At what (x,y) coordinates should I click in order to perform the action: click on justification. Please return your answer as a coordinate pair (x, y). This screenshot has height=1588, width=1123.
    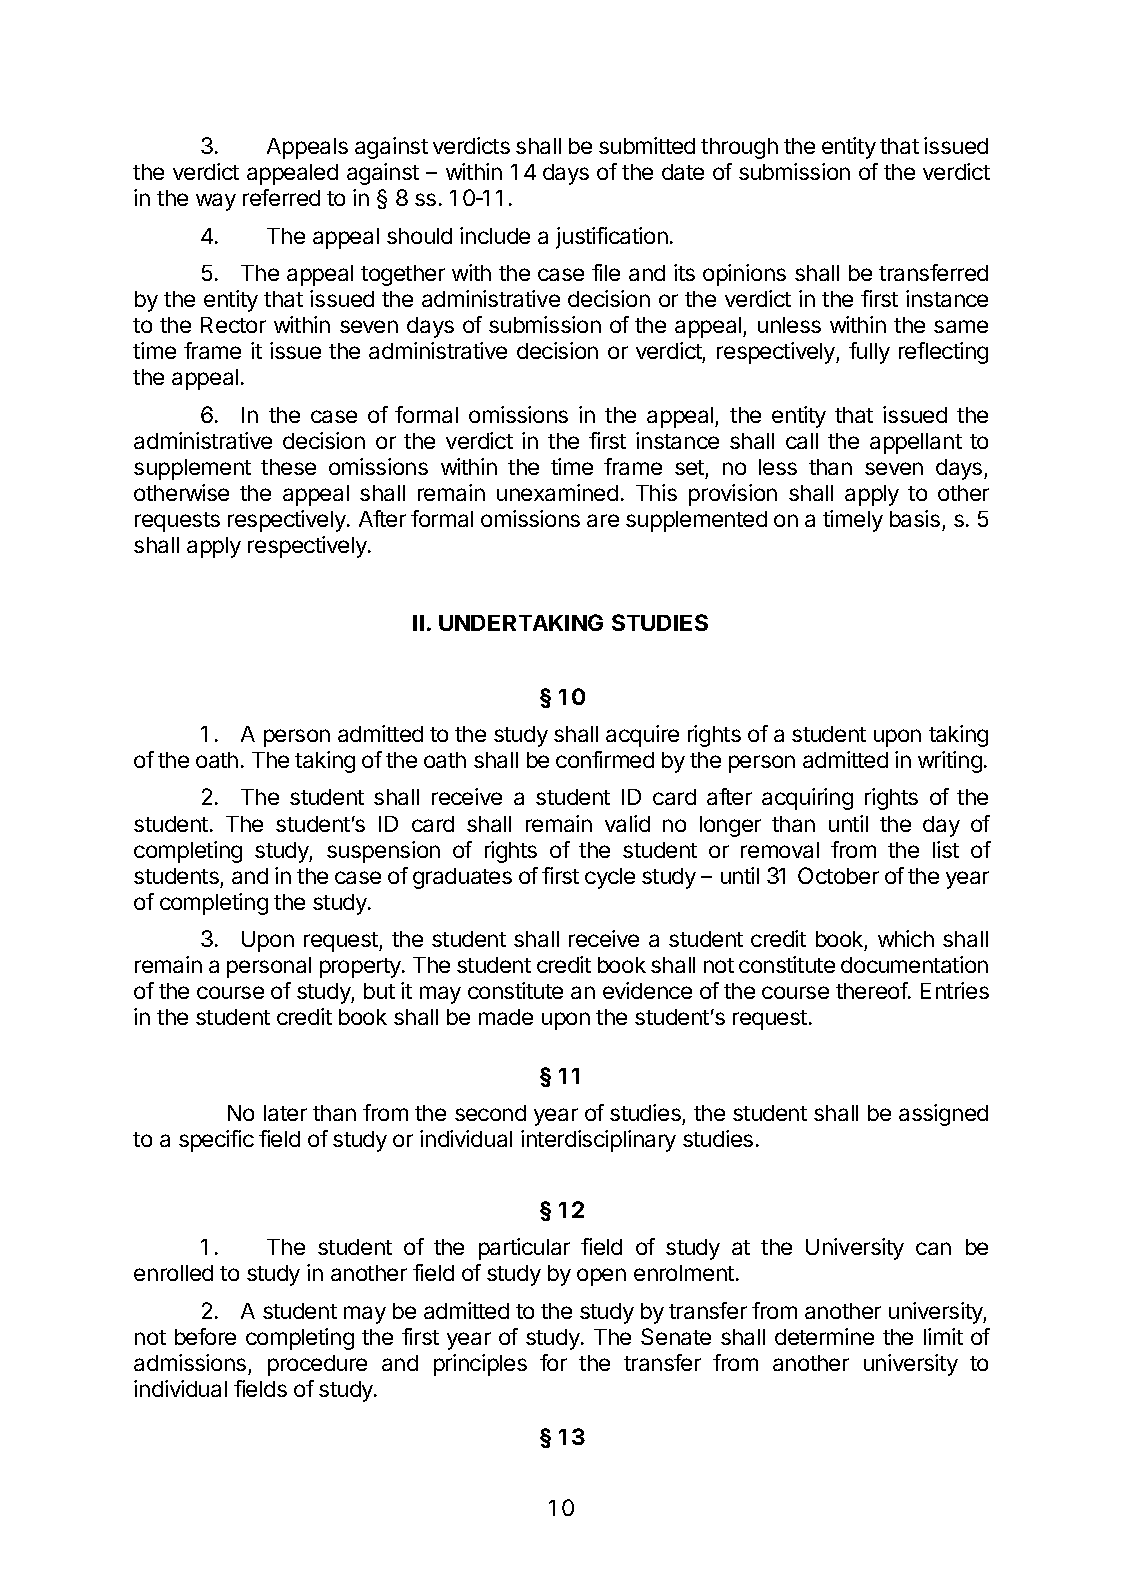
    Looking at the image, I should click on (612, 238).
